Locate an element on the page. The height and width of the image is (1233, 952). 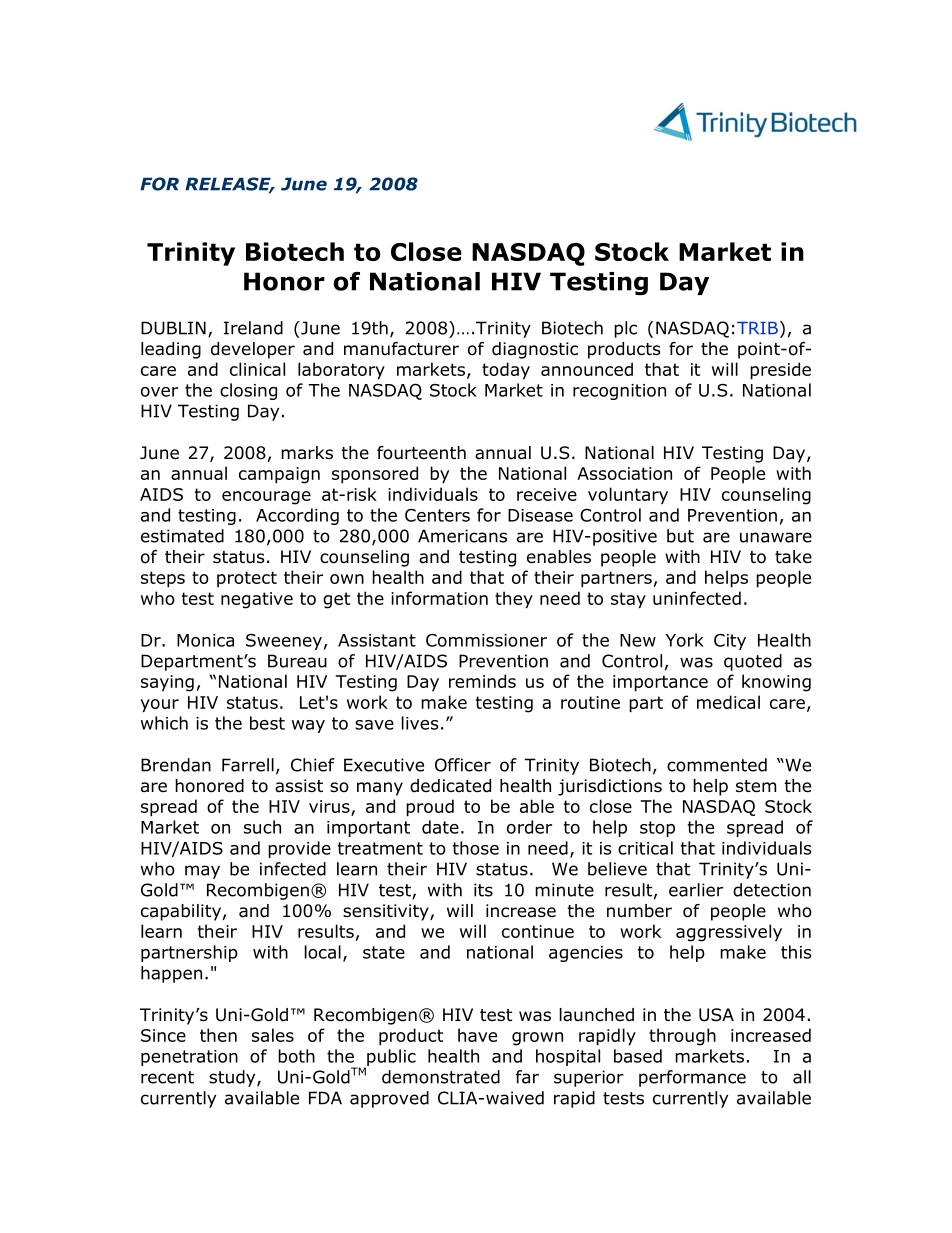
Americans is located at coordinates (462, 536).
